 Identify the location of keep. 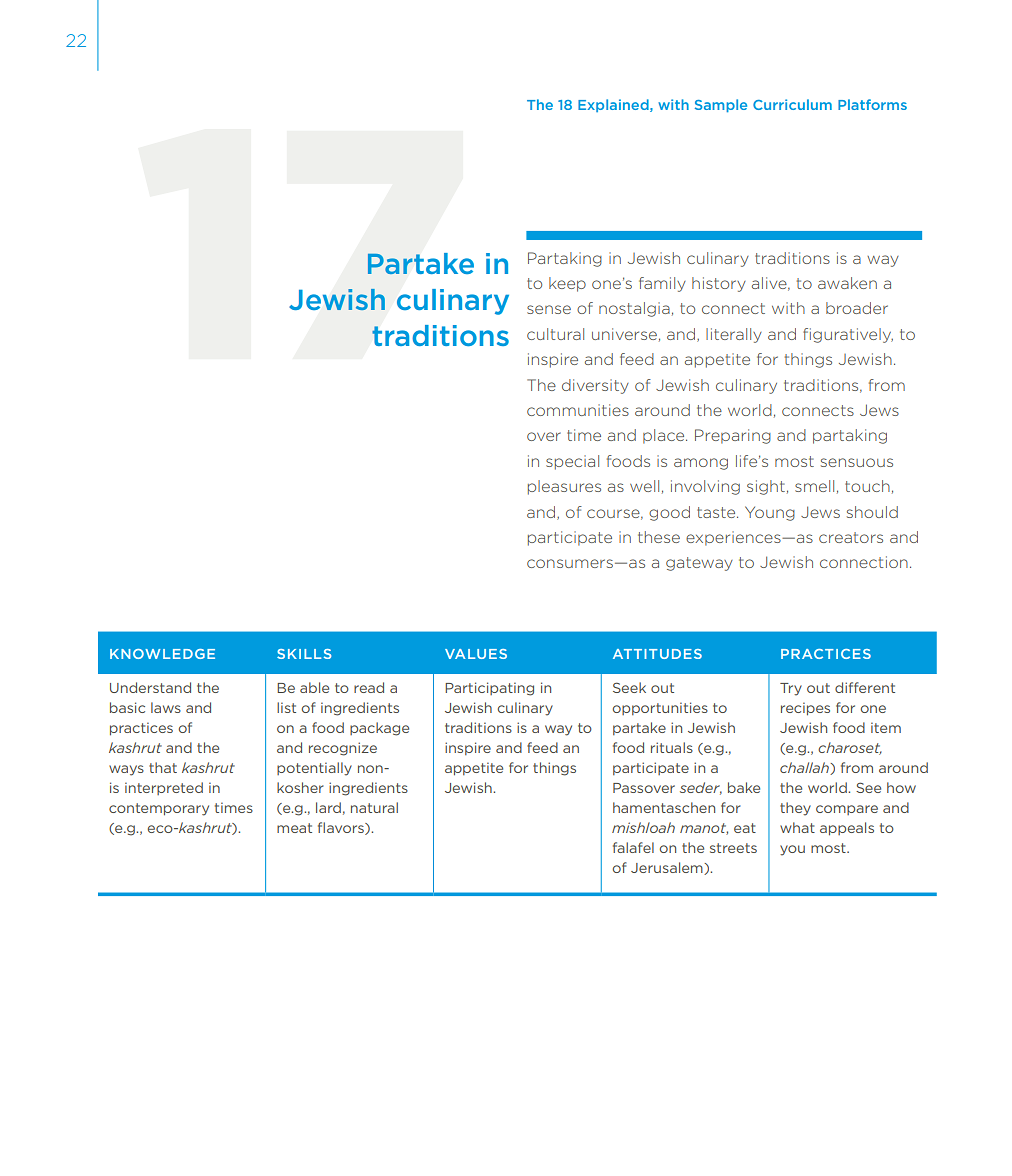
(567, 284).
